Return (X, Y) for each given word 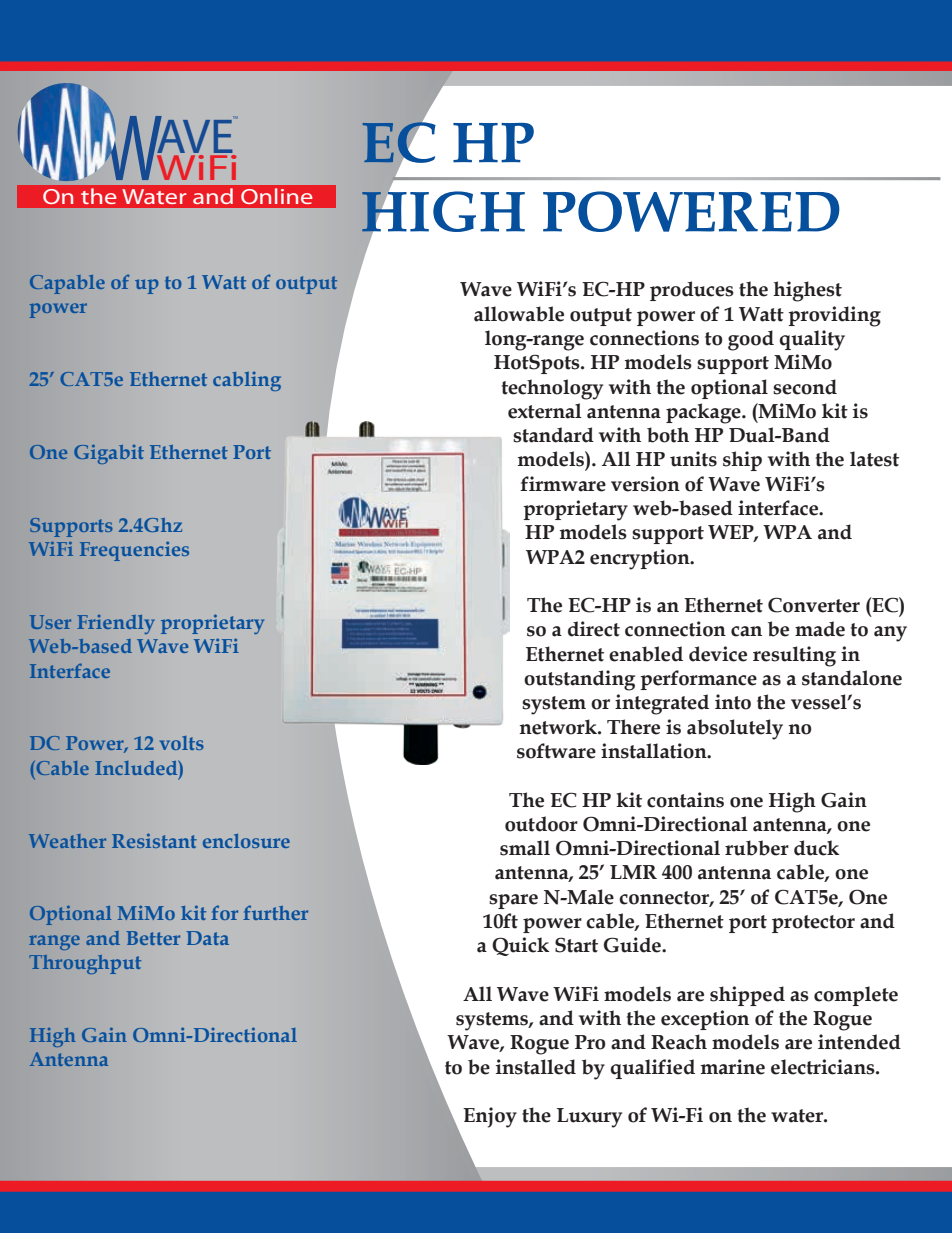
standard (553, 435)
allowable (519, 314)
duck (816, 848)
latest (874, 459)
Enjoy (490, 1117)
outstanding (579, 680)
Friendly (116, 624)
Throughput (85, 964)
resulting (794, 656)
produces (692, 291)
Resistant (154, 840)
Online (276, 196)
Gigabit (109, 454)
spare (513, 901)
